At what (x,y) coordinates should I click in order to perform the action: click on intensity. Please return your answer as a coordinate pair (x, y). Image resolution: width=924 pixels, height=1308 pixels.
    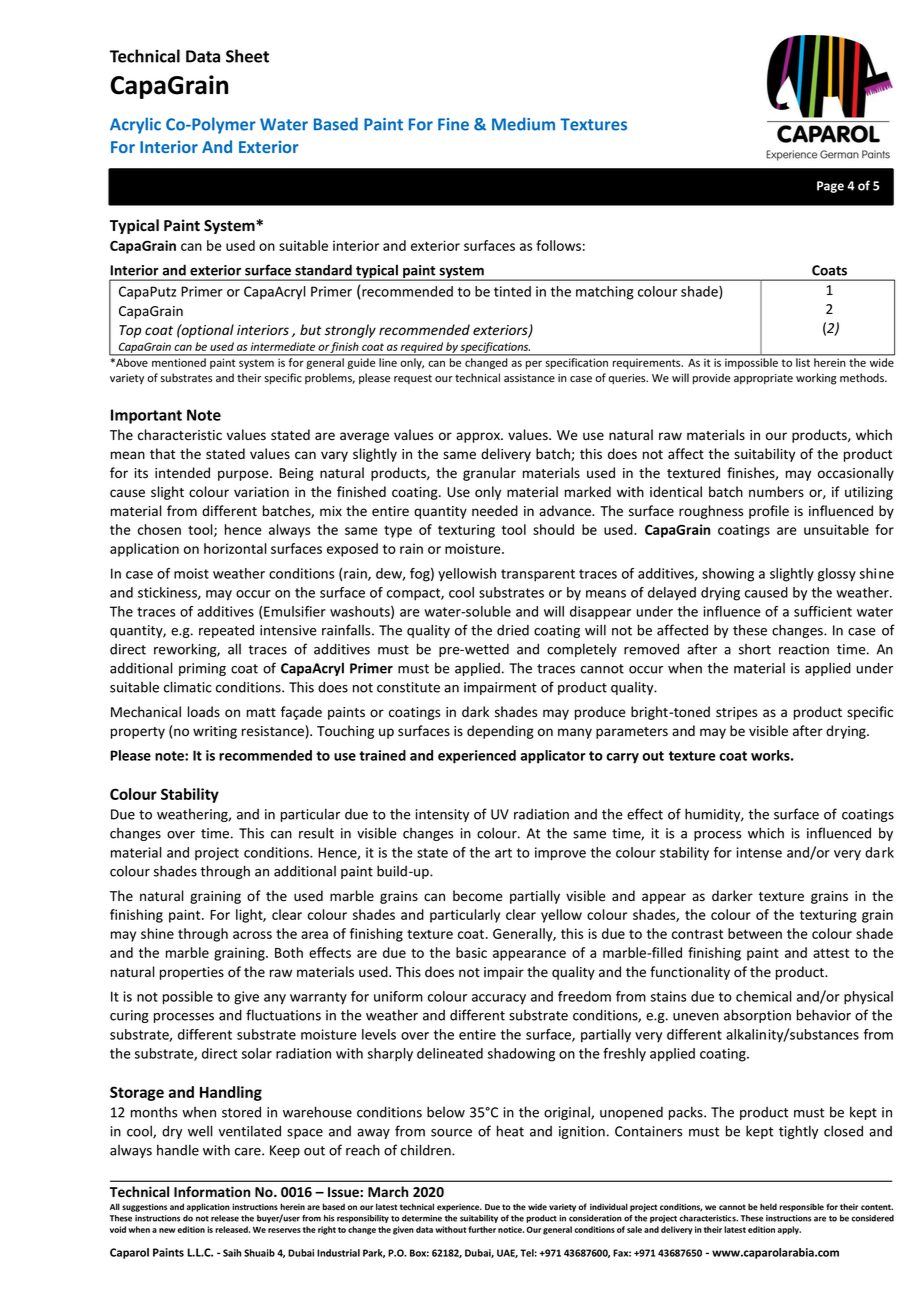
    Looking at the image, I should click on (442, 815).
